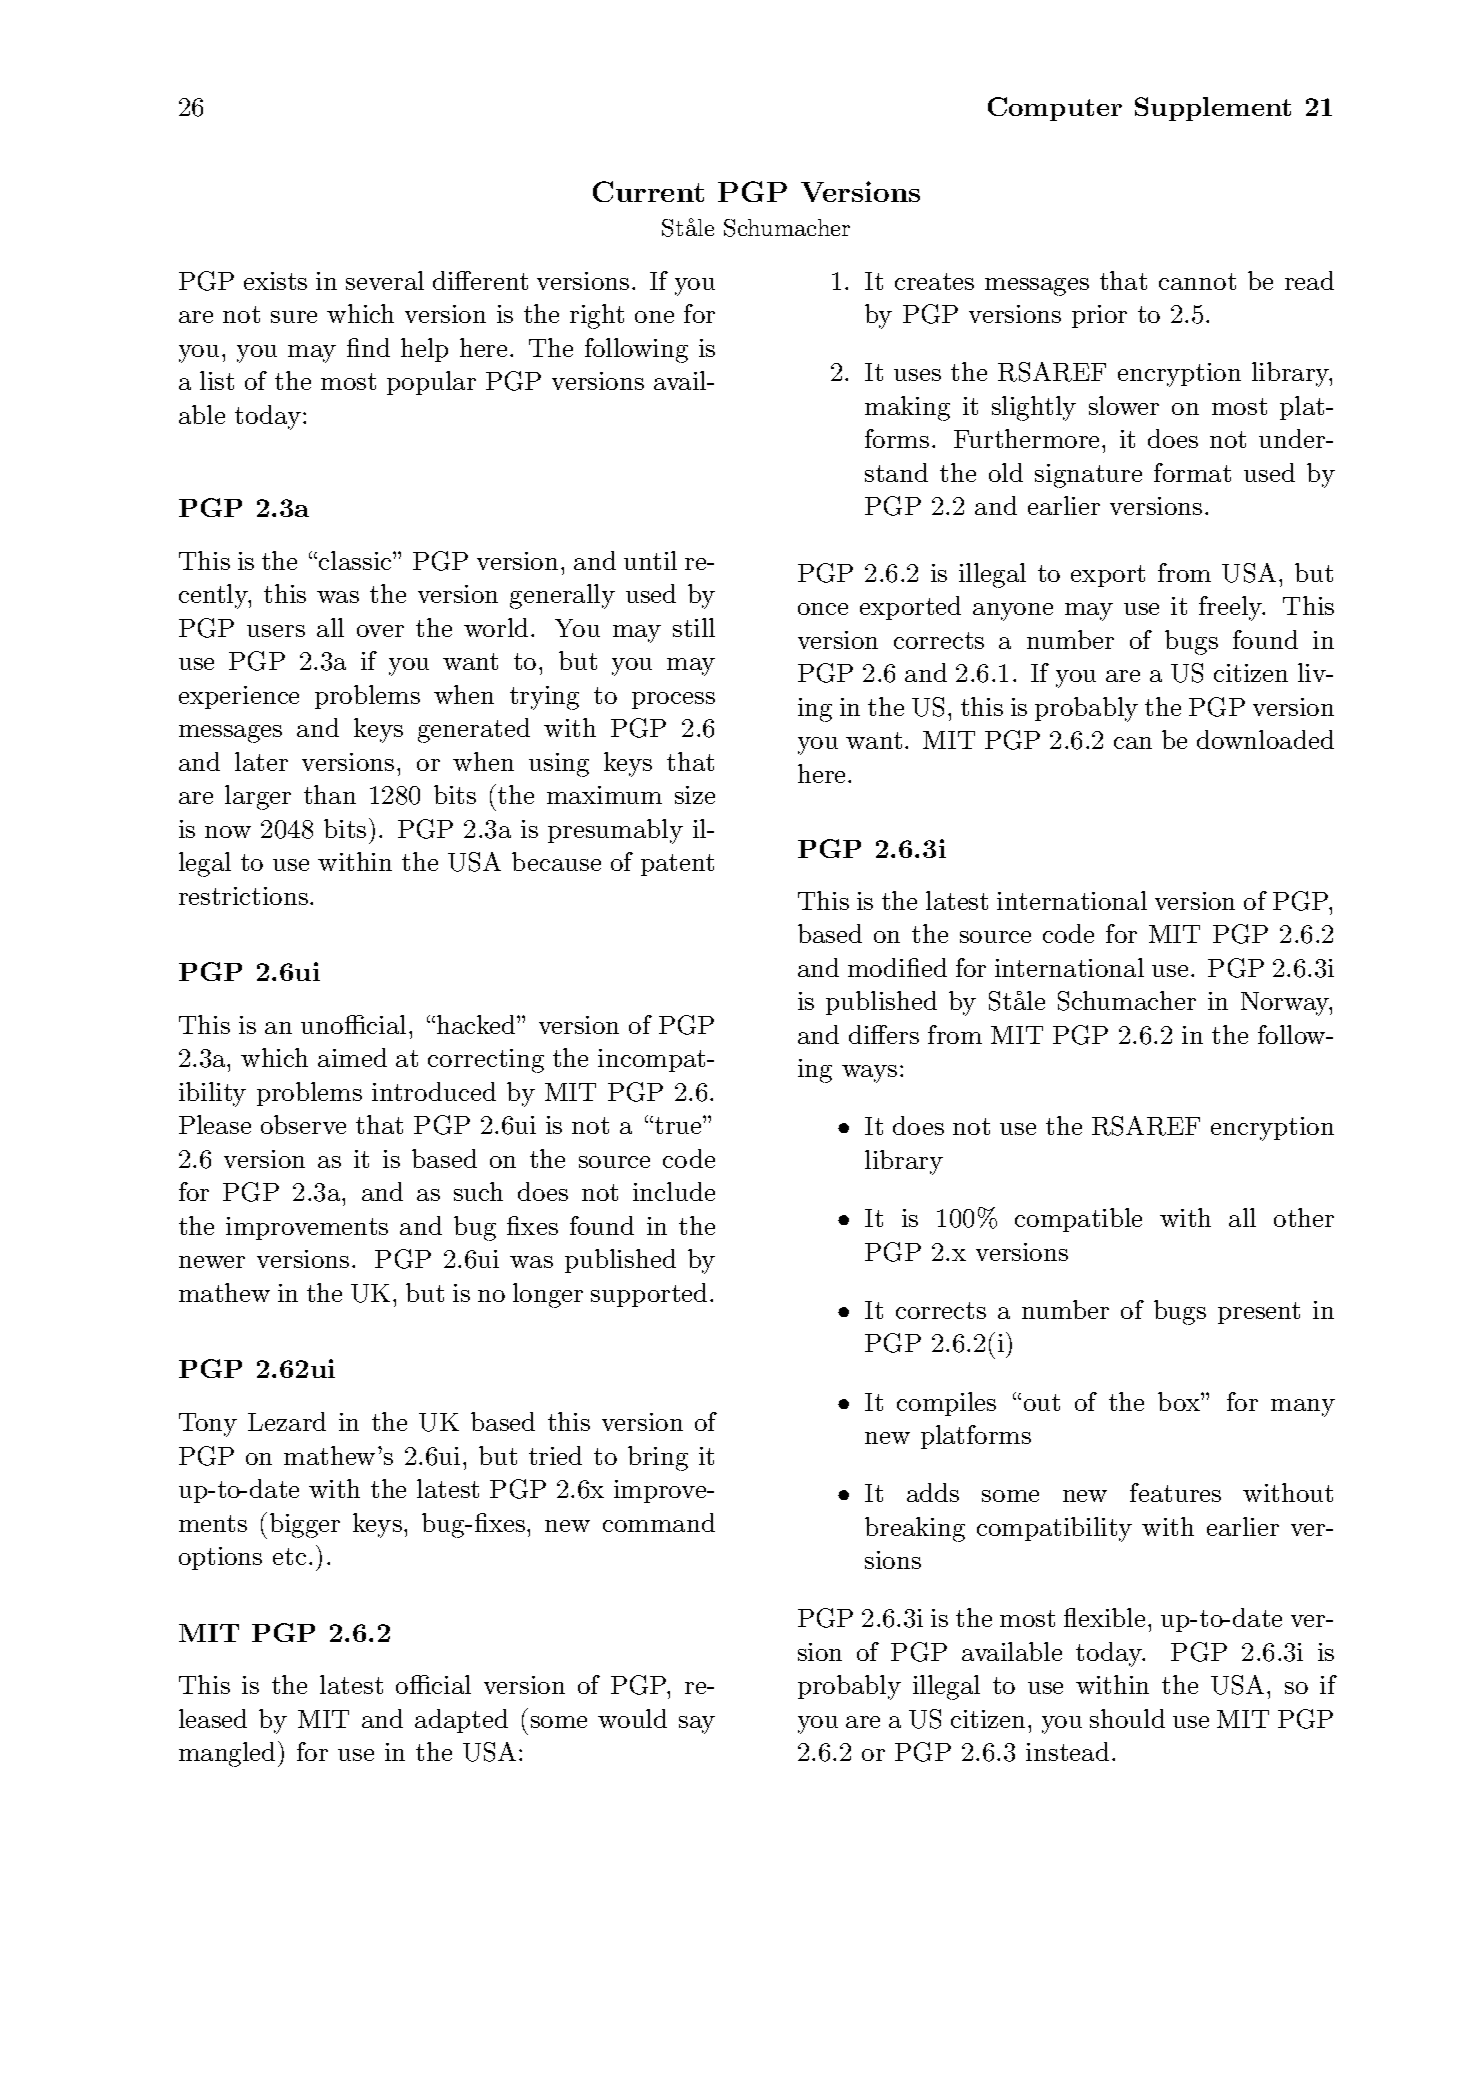  What do you see at coordinates (697, 1725) in the image?
I see `say` at bounding box center [697, 1725].
